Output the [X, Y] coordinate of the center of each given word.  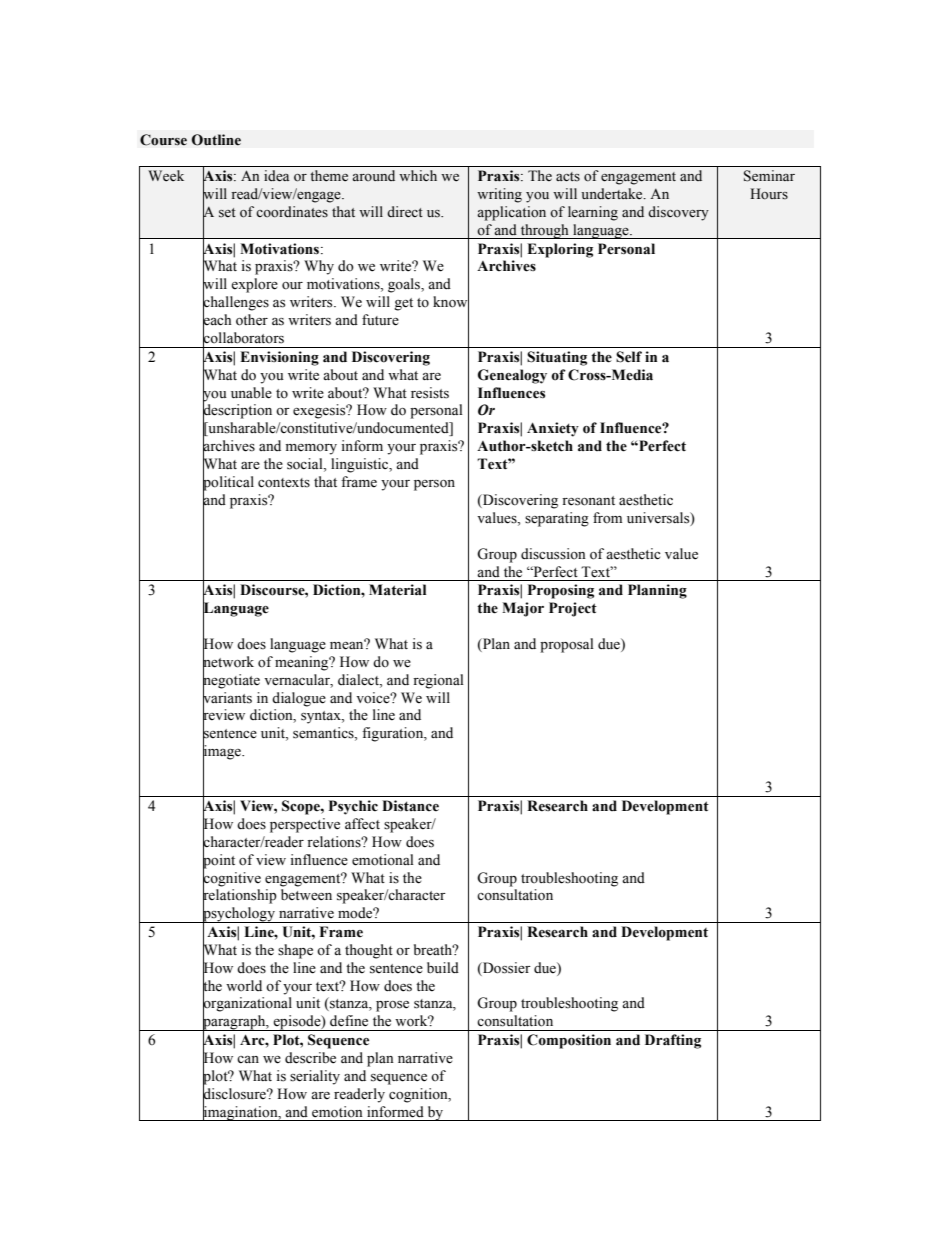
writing [499, 195]
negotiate [231, 681]
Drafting [673, 1041]
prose [392, 1006]
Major [523, 609]
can [248, 1059]
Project [573, 609]
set [227, 213]
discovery [678, 213]
